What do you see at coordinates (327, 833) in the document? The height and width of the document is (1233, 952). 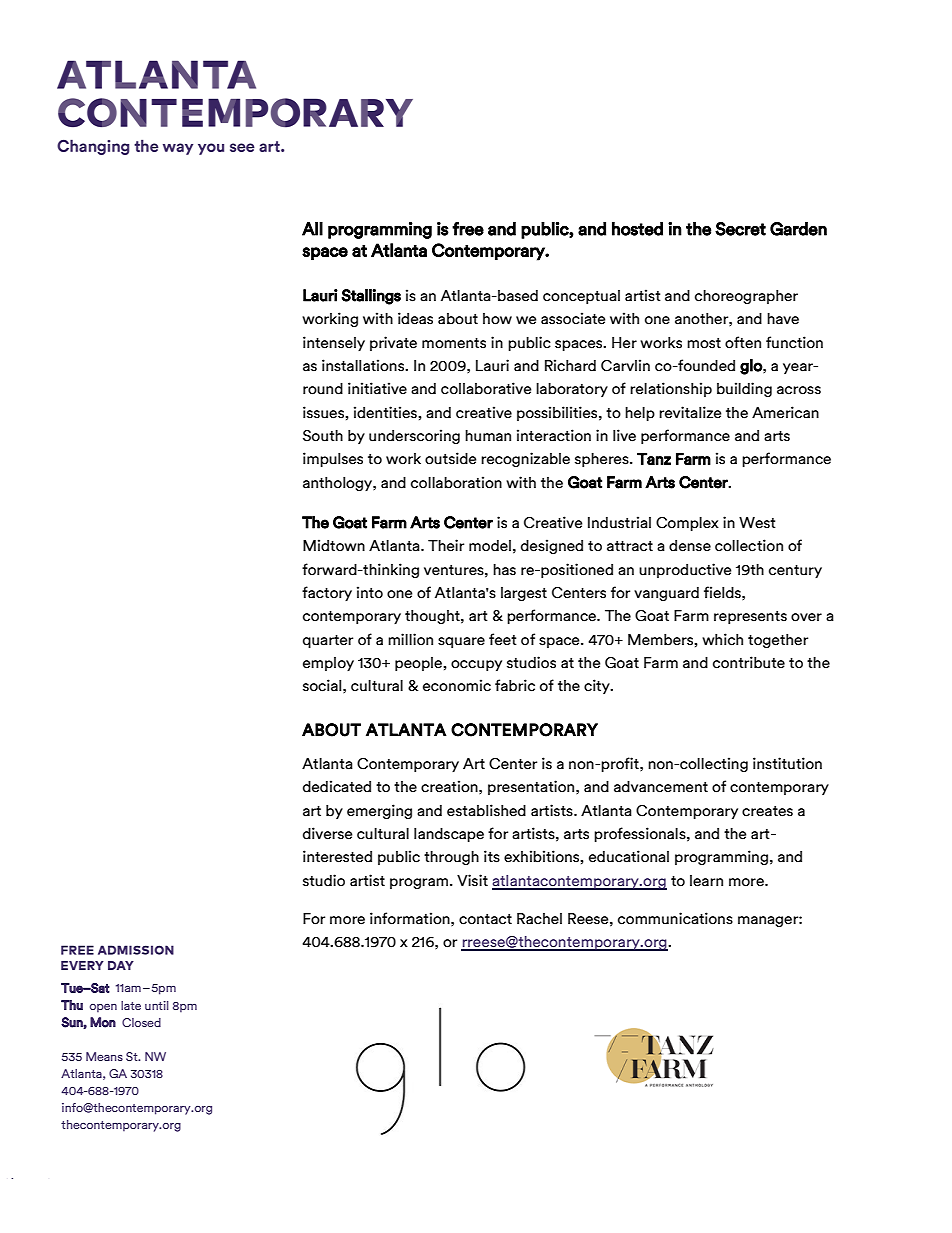 I see `diverse` at bounding box center [327, 833].
